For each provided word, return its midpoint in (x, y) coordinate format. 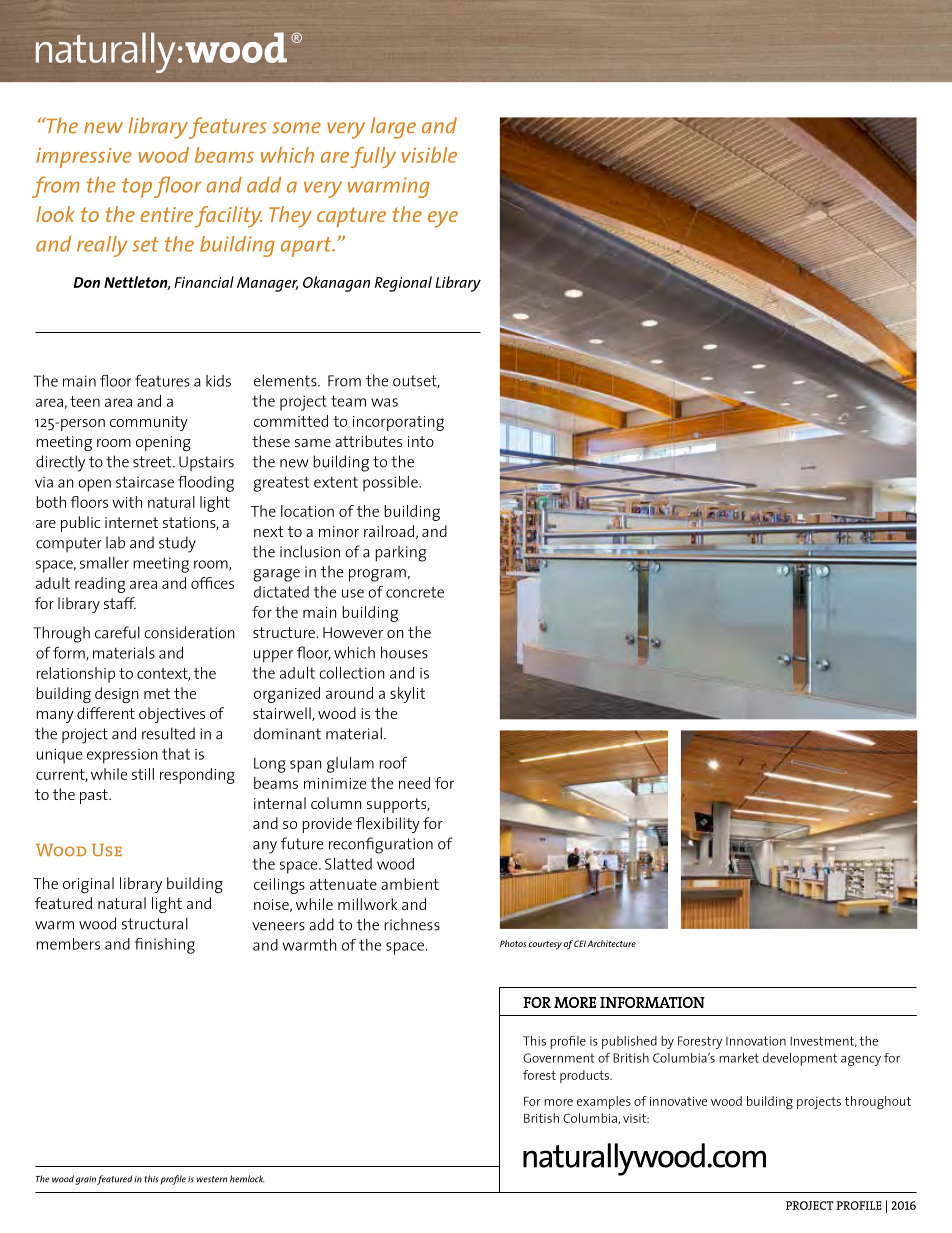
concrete (415, 592)
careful (117, 632)
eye (443, 219)
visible (429, 155)
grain (85, 1180)
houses (404, 652)
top (137, 188)
